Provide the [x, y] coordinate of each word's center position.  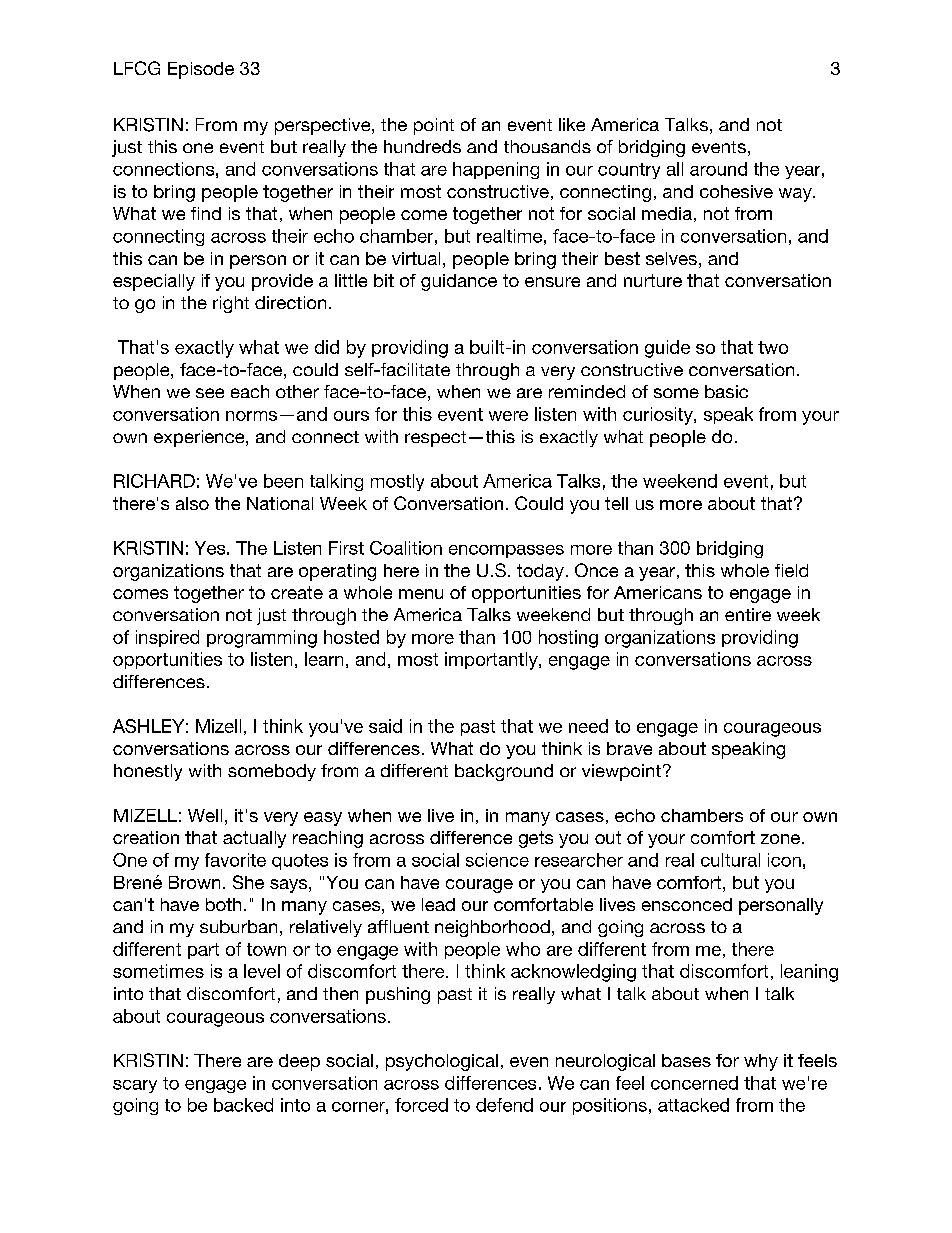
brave [629, 748]
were [508, 416]
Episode [201, 70]
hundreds [422, 146]
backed [243, 1105]
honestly [148, 772]
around [718, 169]
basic [726, 391]
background [504, 772]
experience [200, 438]
